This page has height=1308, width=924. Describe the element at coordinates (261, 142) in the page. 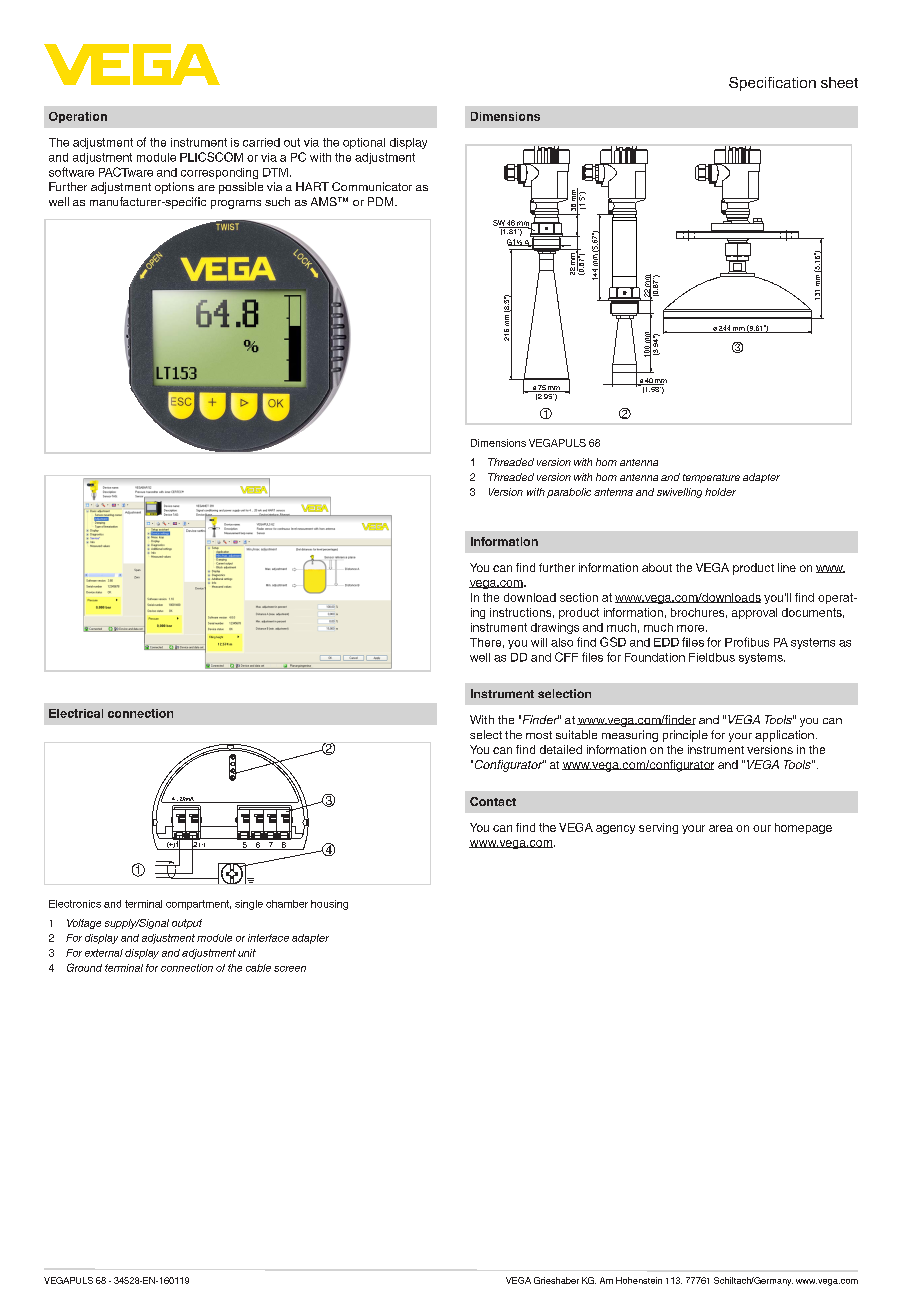

I see `carried` at that location.
